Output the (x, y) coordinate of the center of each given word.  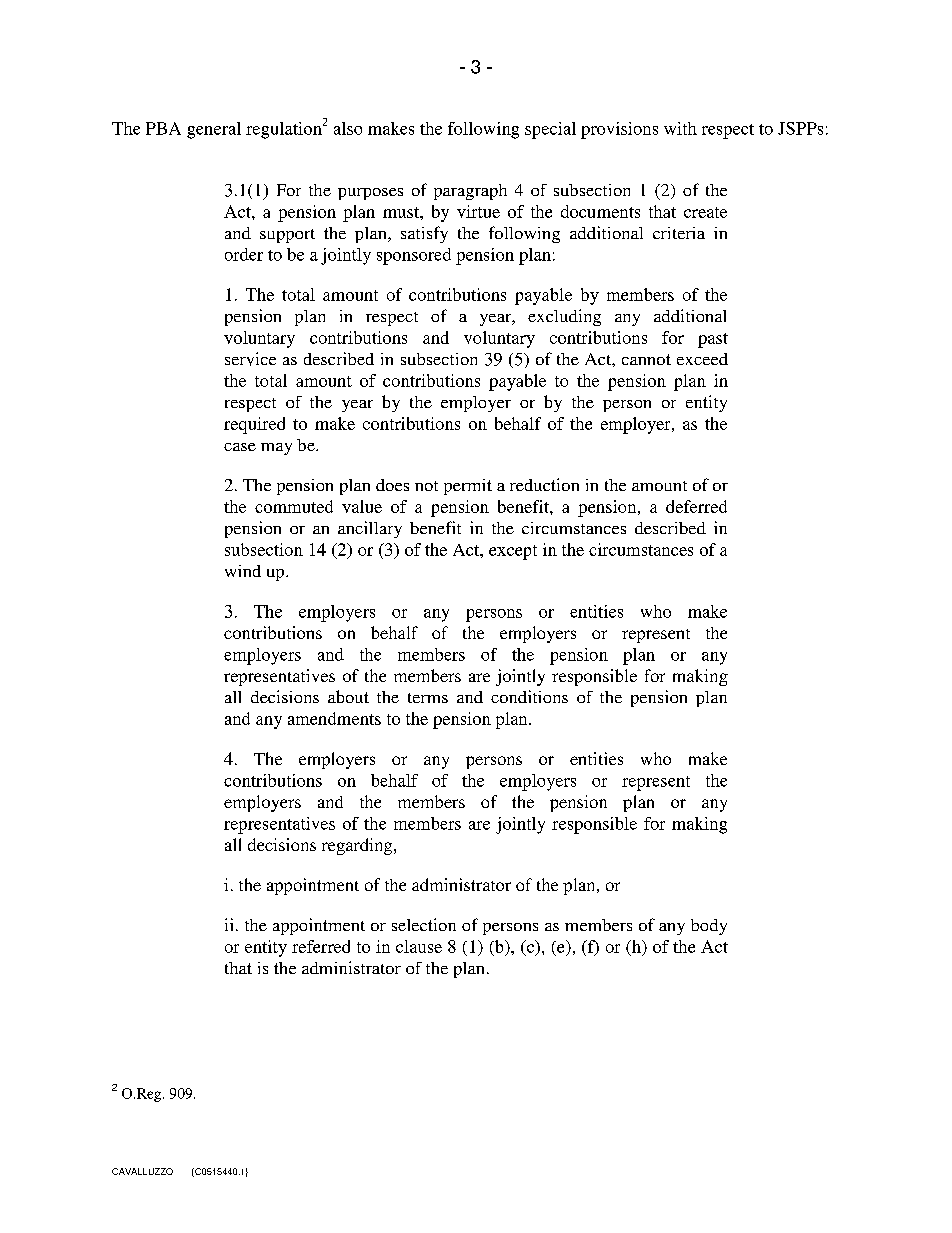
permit (468, 487)
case (240, 447)
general (214, 130)
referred (321, 946)
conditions (529, 696)
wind (243, 571)
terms (428, 698)
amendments (334, 718)
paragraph (470, 192)
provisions (619, 130)
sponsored (414, 256)
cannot (646, 359)
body (709, 927)
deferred (696, 506)
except (513, 552)
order (244, 254)
